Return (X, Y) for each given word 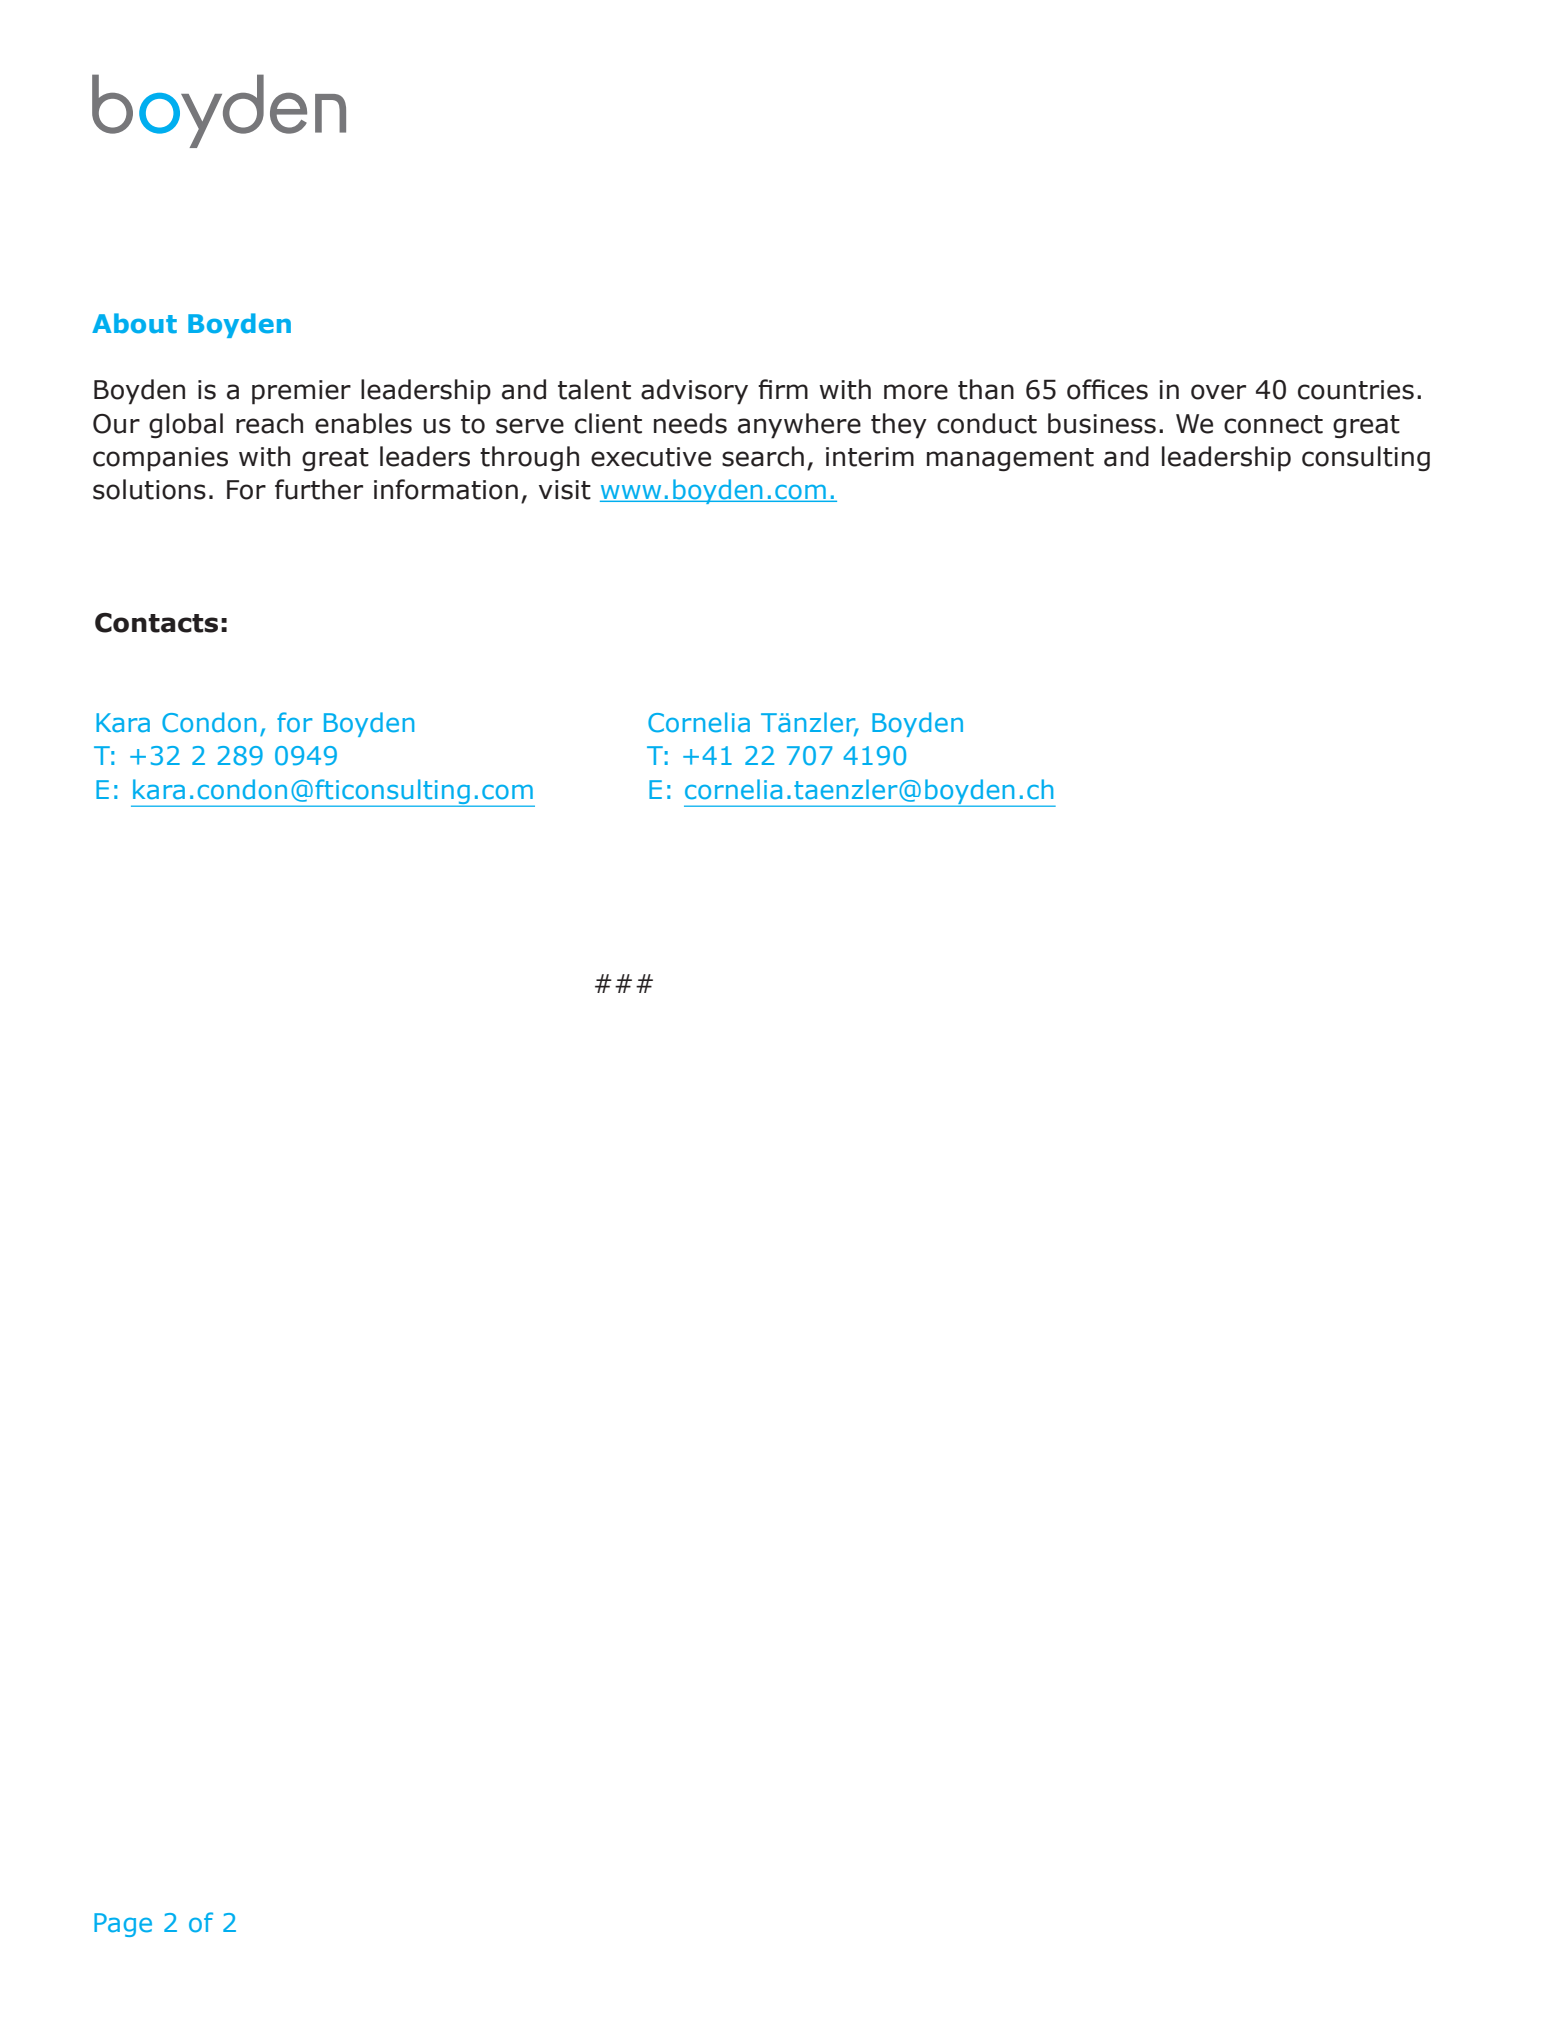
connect (1273, 424)
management (1010, 460)
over (1218, 392)
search (763, 456)
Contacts (156, 623)
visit (565, 490)
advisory (694, 392)
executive (651, 457)
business (1102, 423)
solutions (149, 489)
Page (123, 1925)
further (319, 489)
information (446, 489)
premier (301, 392)
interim (870, 457)
